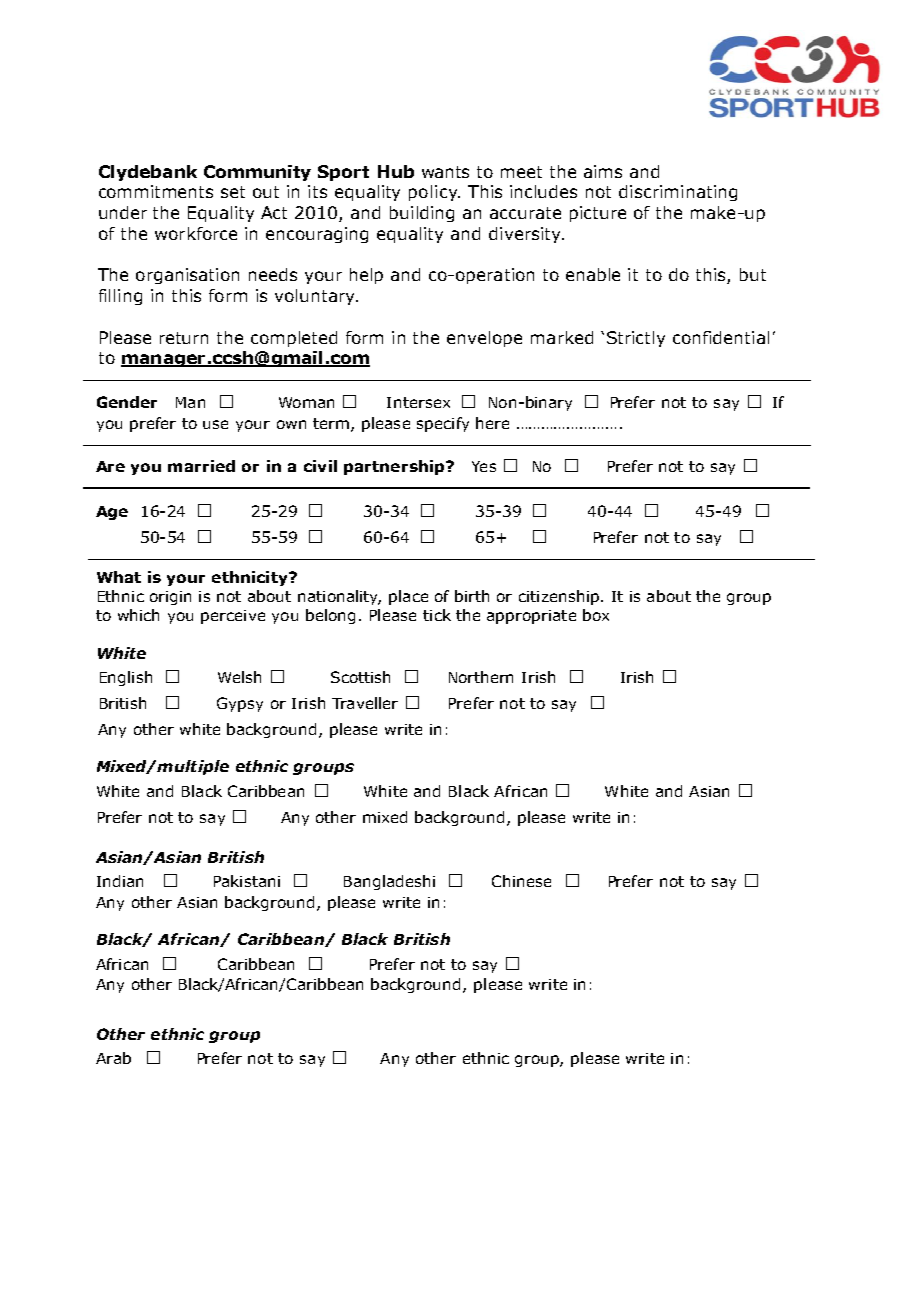  Describe the element at coordinates (240, 704) in the image. I see `Gypsy` at that location.
